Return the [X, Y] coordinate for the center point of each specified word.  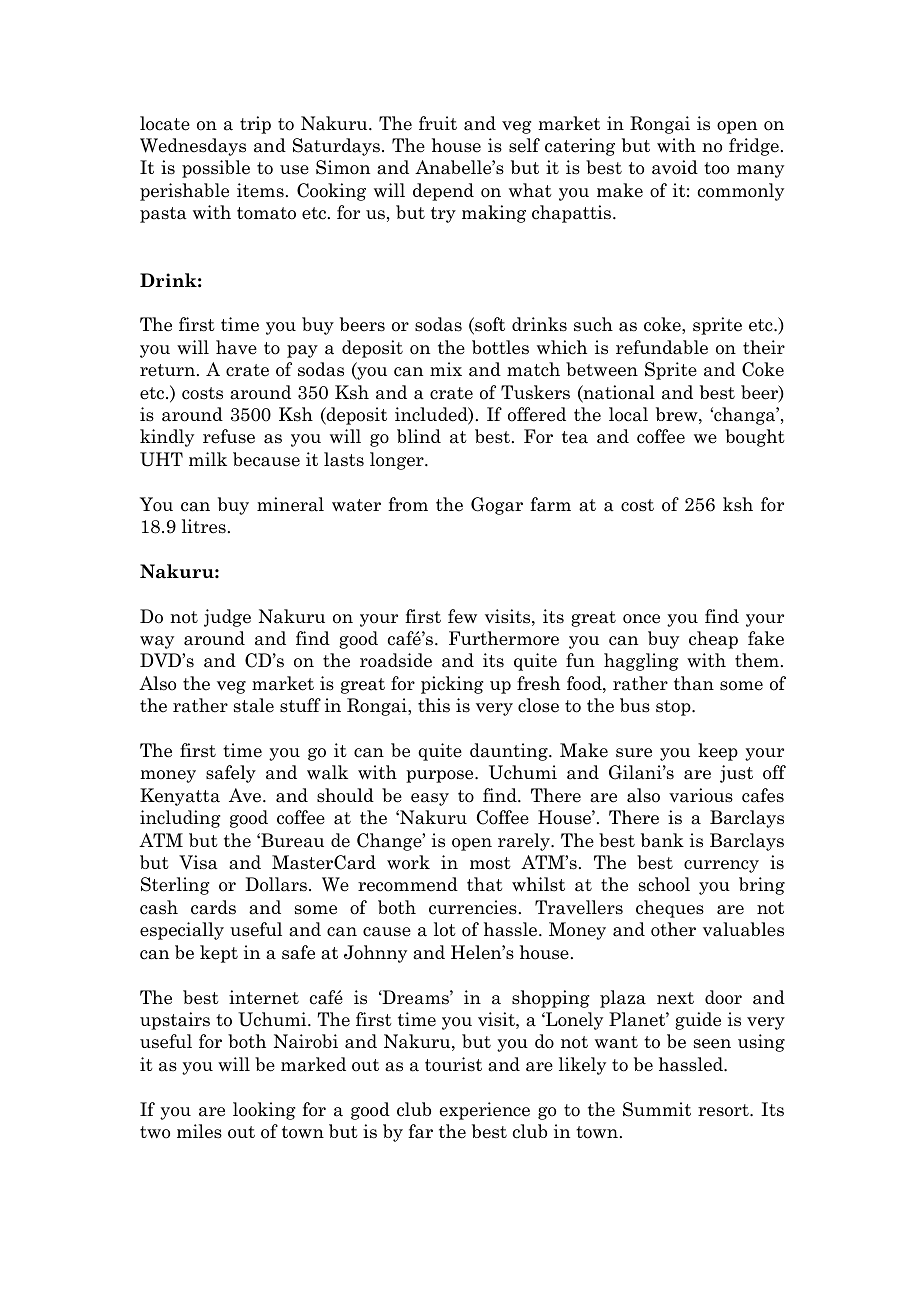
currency [721, 866]
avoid [675, 167]
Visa [198, 862]
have [236, 347]
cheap [713, 640]
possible [216, 169]
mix [446, 369]
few [462, 616]
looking [264, 1111]
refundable [662, 347]
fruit [438, 123]
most [490, 863]
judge [227, 618]
